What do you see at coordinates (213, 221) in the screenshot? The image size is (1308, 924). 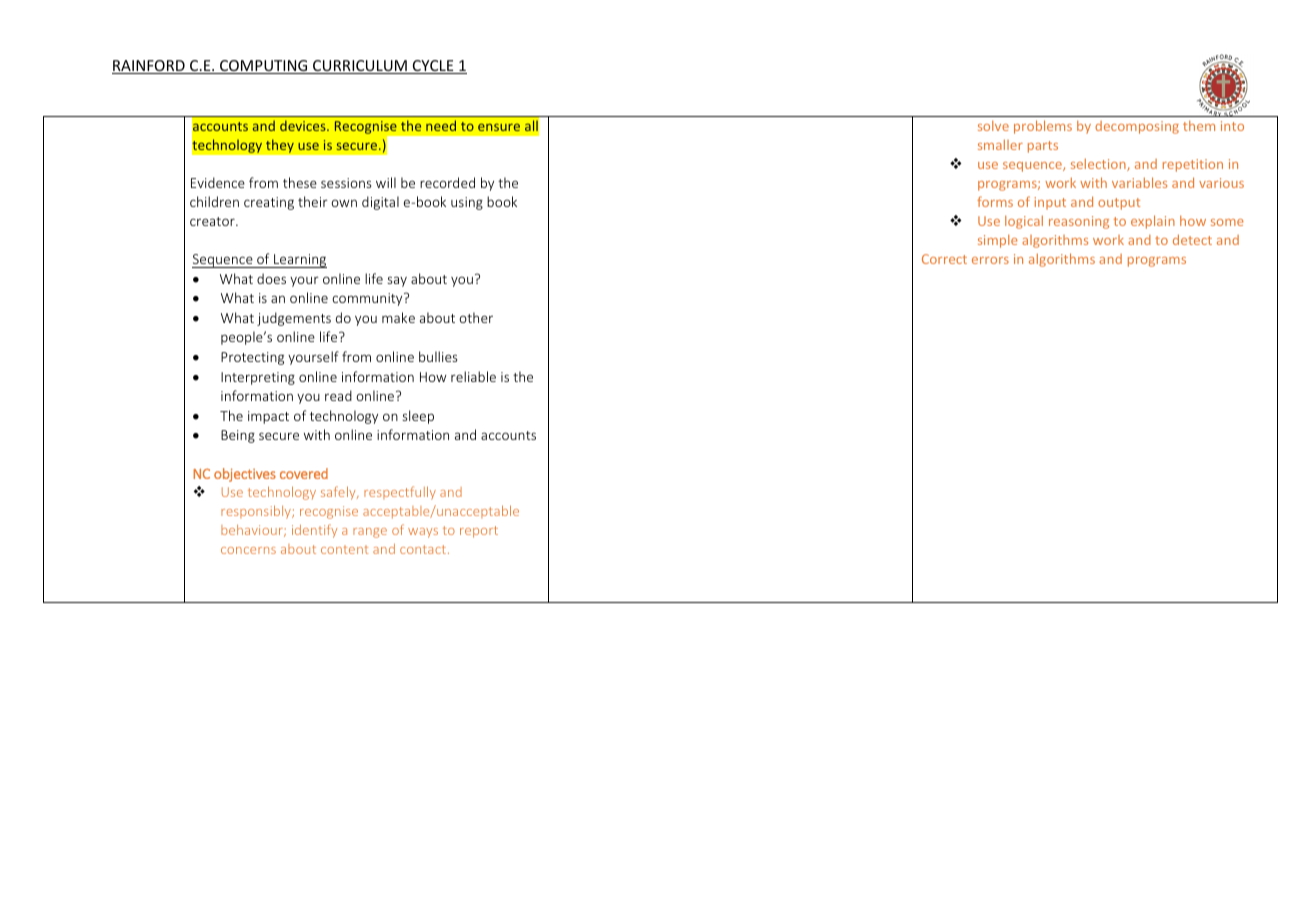 I see `creator` at bounding box center [213, 221].
